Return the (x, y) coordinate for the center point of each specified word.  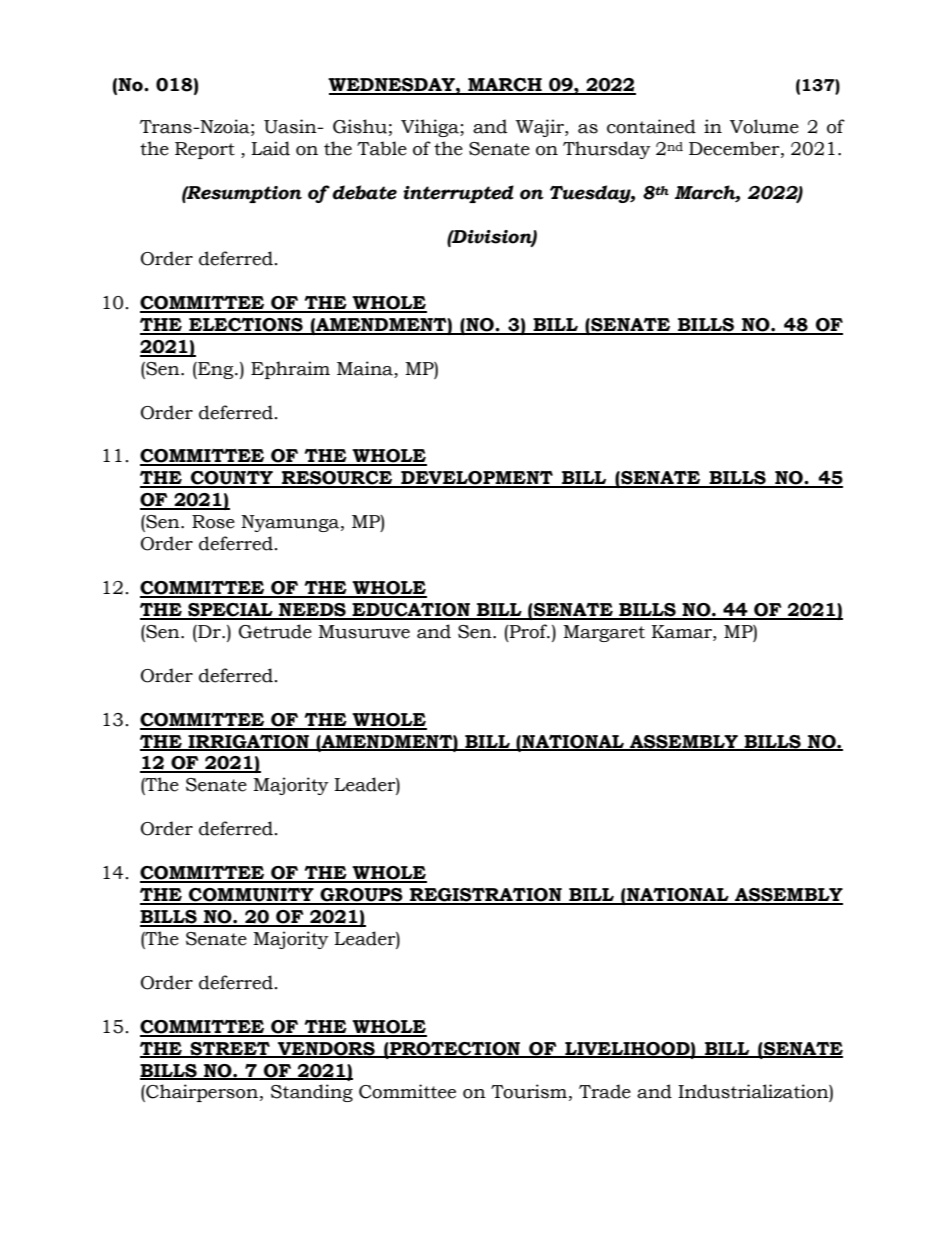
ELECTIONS (246, 326)
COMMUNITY (251, 896)
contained (651, 126)
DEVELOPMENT (477, 479)
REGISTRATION (486, 896)
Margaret (604, 633)
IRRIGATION (249, 742)
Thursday (607, 150)
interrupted (458, 194)
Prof (529, 631)
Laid (270, 148)
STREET (230, 1049)
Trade (605, 1091)
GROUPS (362, 896)
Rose (213, 522)
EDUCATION (411, 611)
